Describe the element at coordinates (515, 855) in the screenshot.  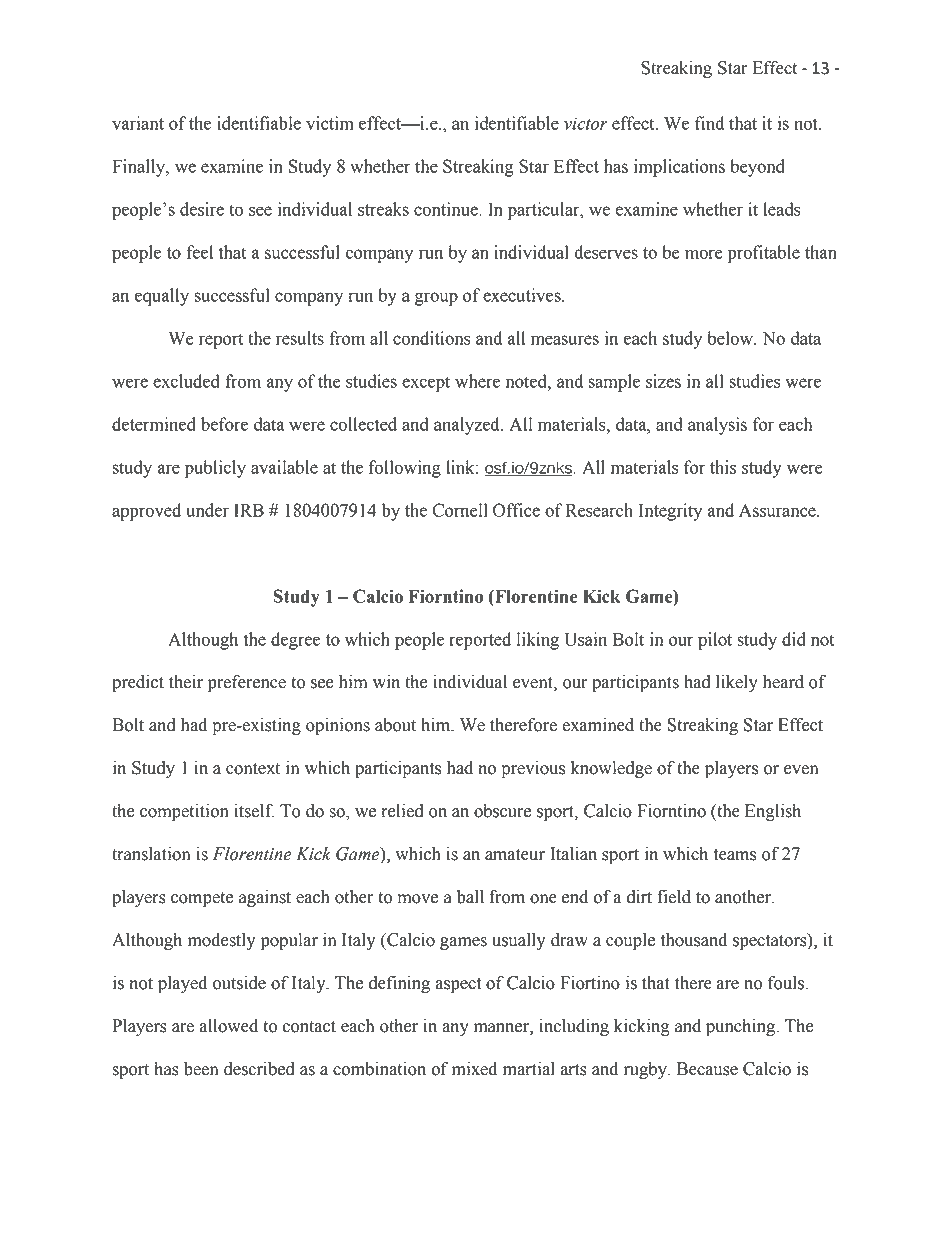
I see `amateur` at that location.
